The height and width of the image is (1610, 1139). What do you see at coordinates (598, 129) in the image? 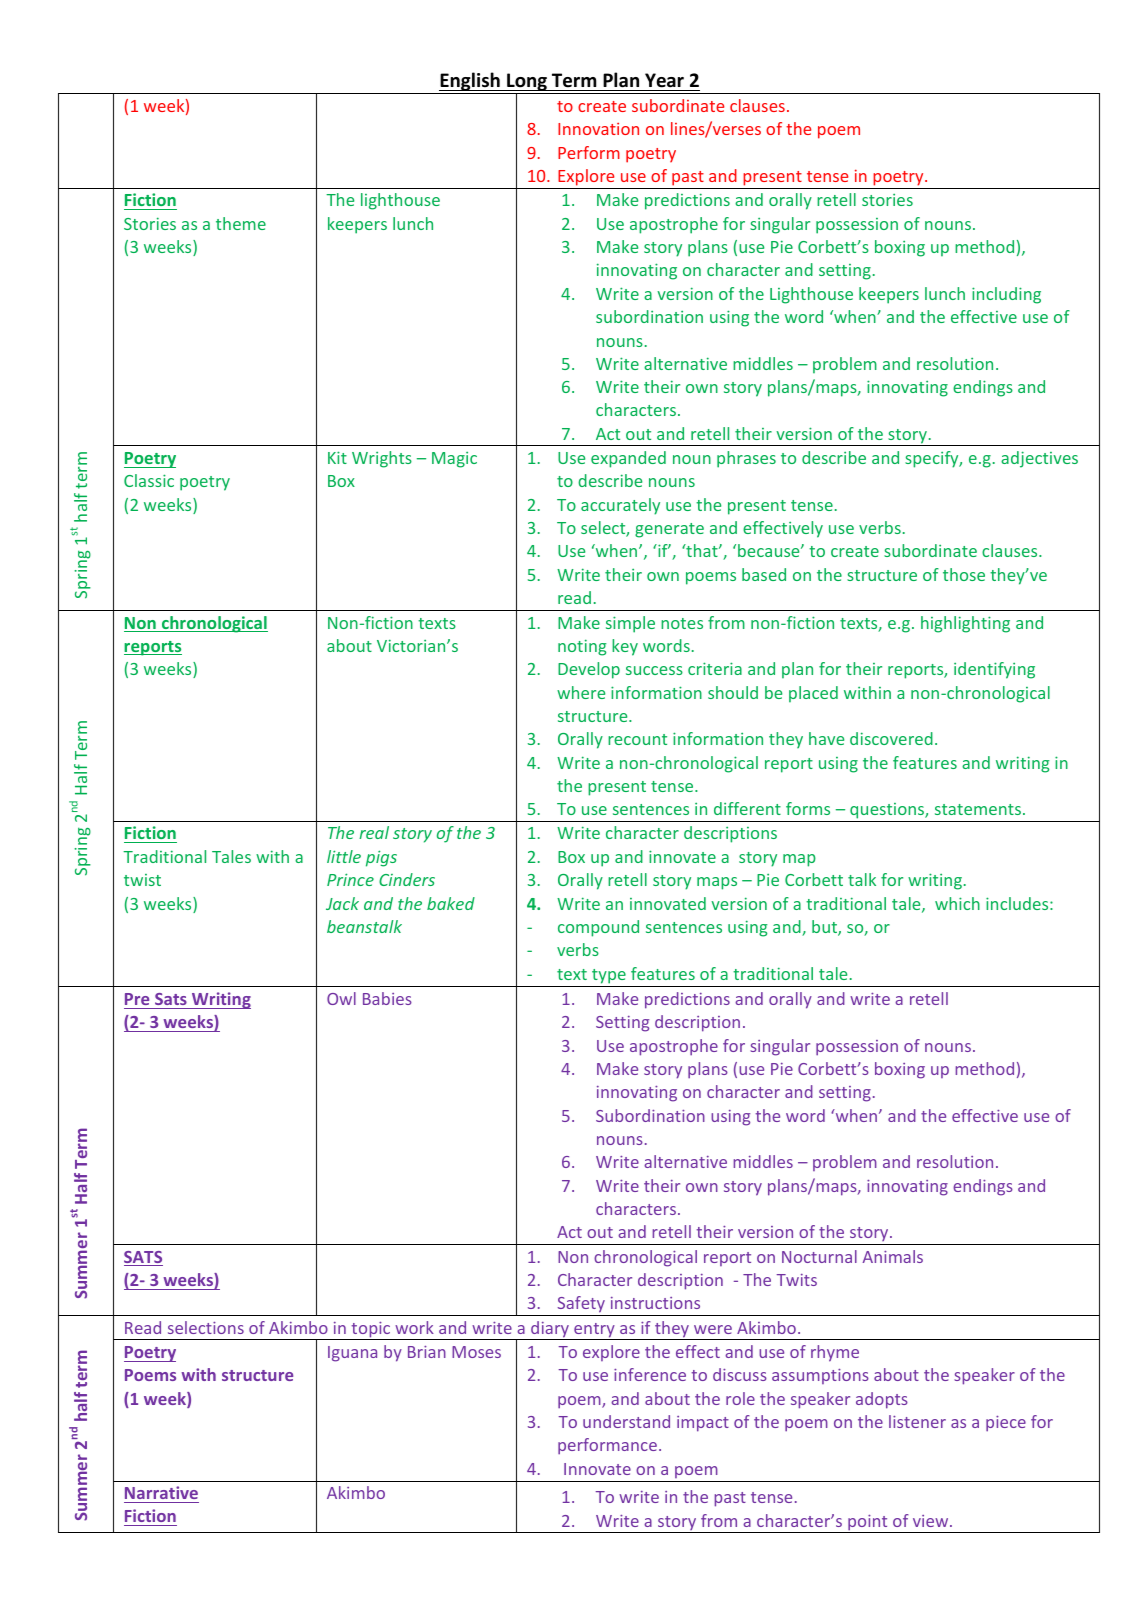
I see `Innovation` at bounding box center [598, 129].
